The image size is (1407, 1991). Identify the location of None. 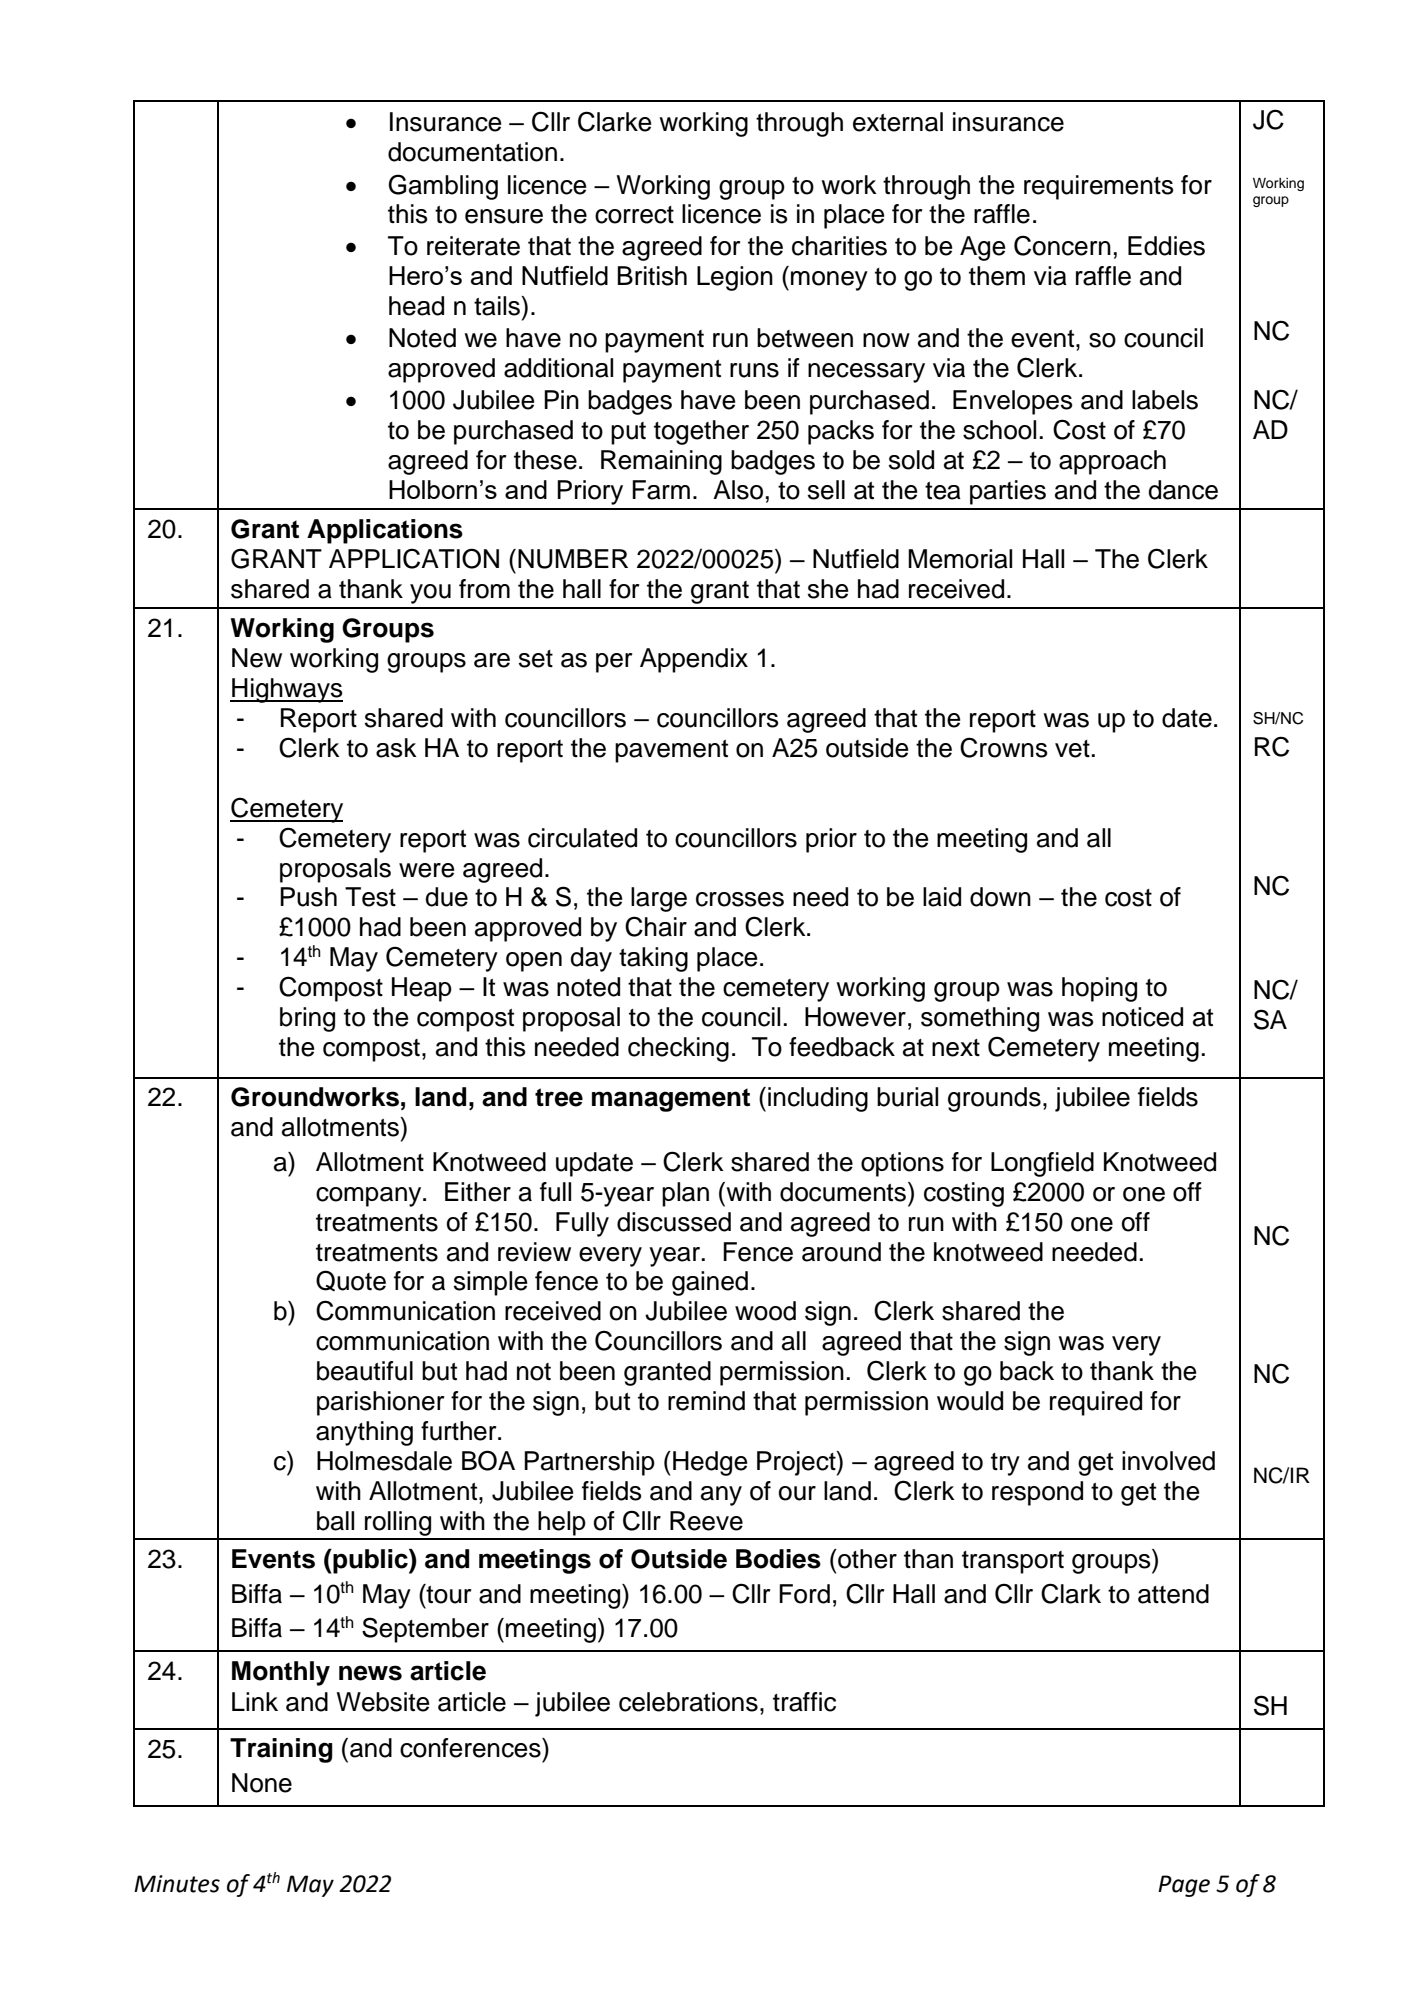
(262, 1783).
